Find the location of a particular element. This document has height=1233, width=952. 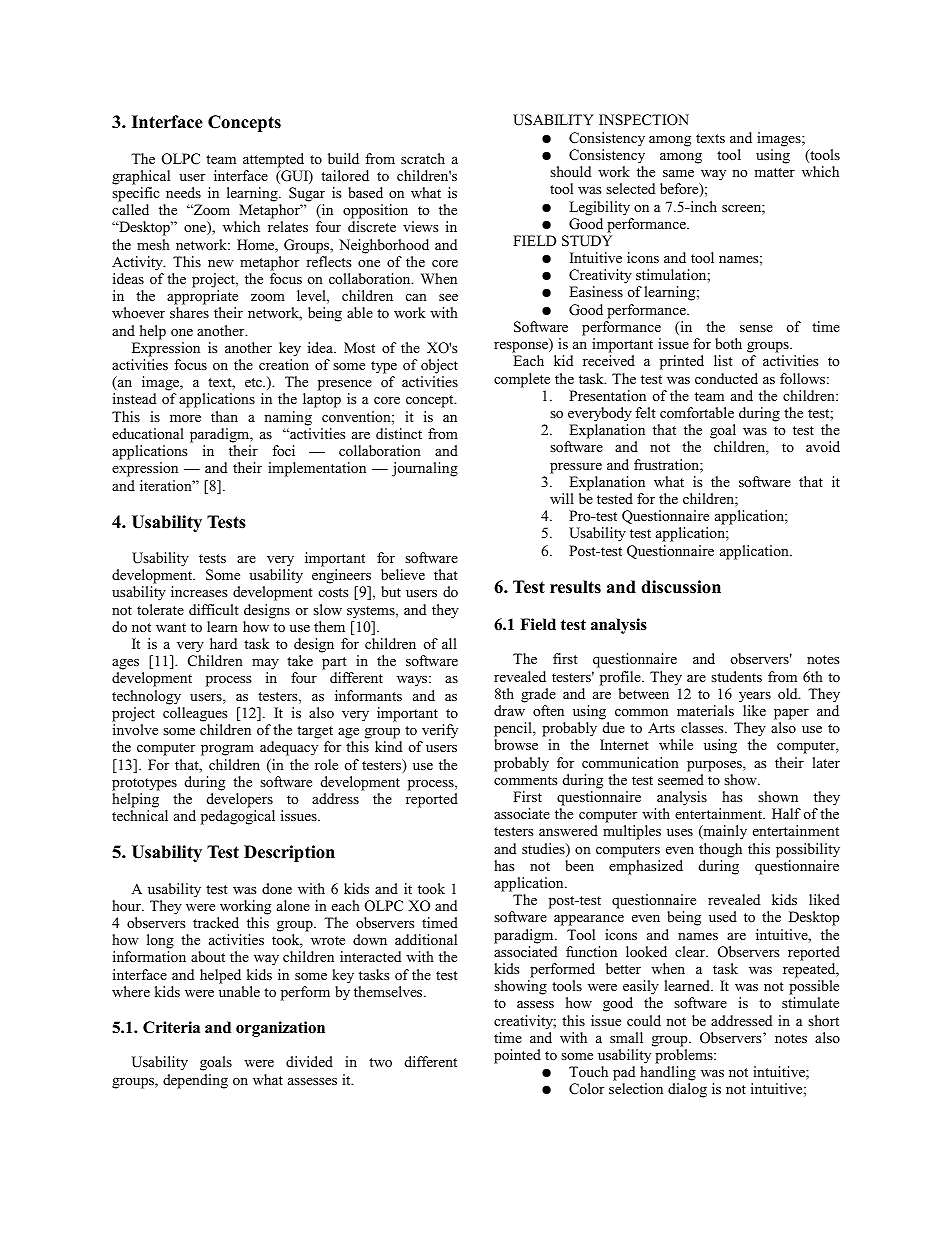

sense is located at coordinates (756, 328).
